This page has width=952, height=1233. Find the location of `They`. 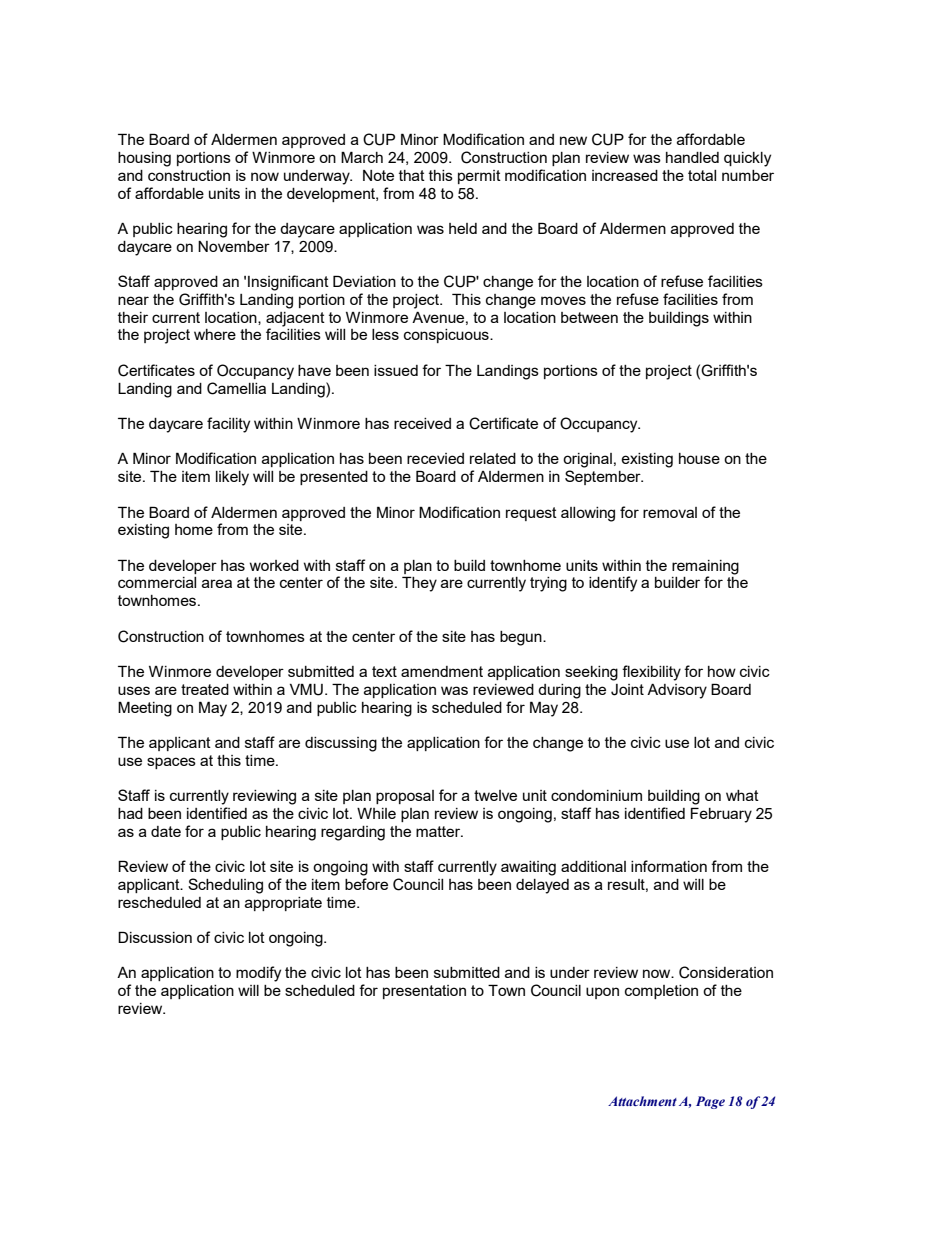

They is located at coordinates (419, 584).
